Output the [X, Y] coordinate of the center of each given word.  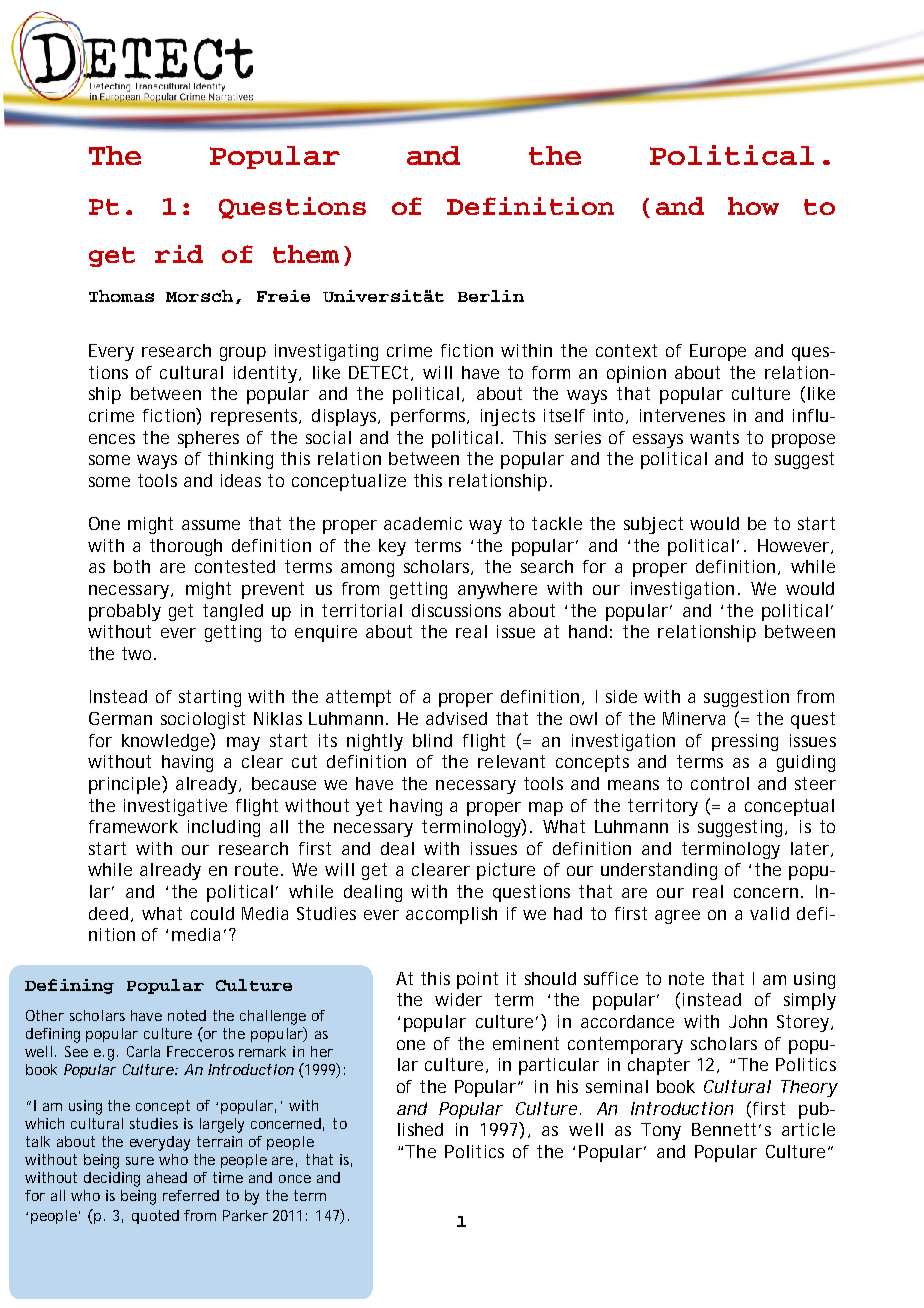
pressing [745, 742]
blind [432, 740]
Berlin [491, 296]
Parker [245, 1215]
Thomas [121, 296]
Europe [718, 352]
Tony [661, 1131]
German [120, 718]
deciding [112, 1179]
